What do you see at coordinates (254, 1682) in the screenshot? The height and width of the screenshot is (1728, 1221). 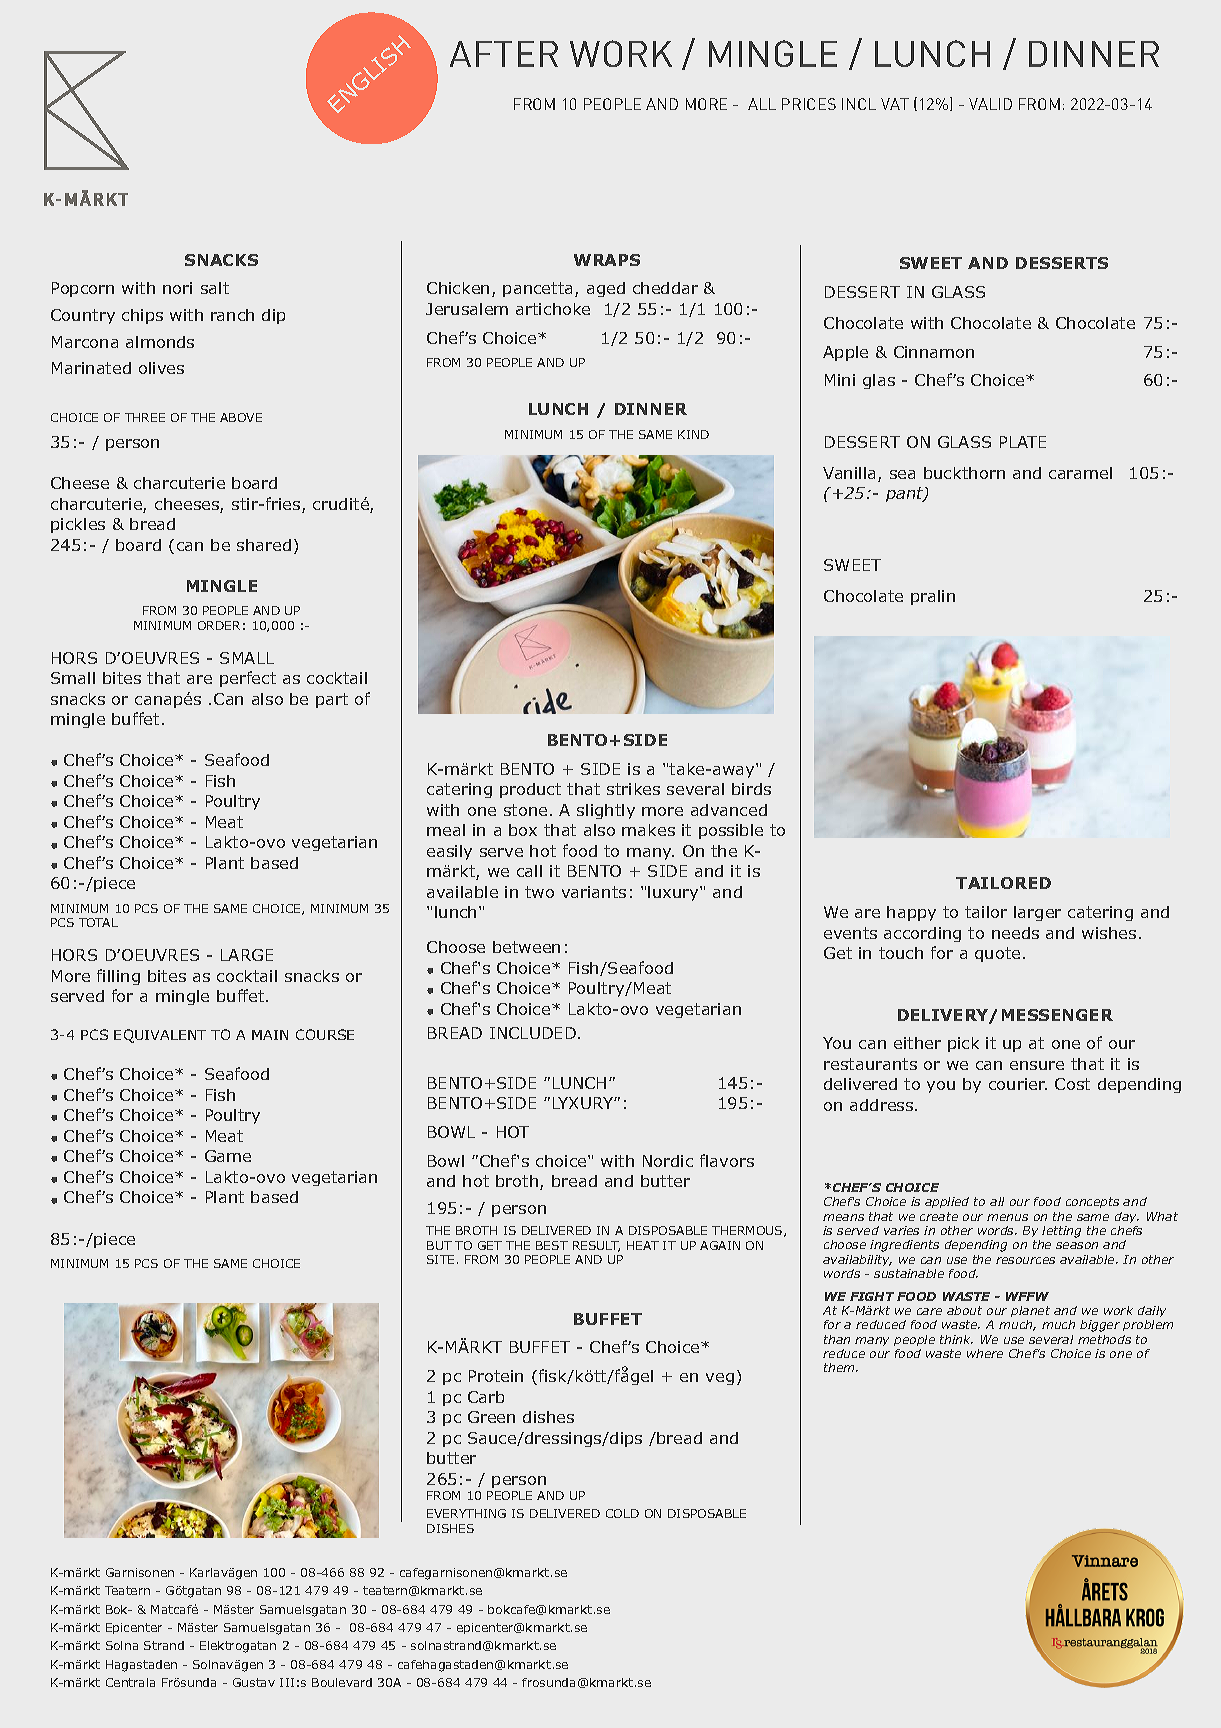 I see `Gustav` at bounding box center [254, 1682].
